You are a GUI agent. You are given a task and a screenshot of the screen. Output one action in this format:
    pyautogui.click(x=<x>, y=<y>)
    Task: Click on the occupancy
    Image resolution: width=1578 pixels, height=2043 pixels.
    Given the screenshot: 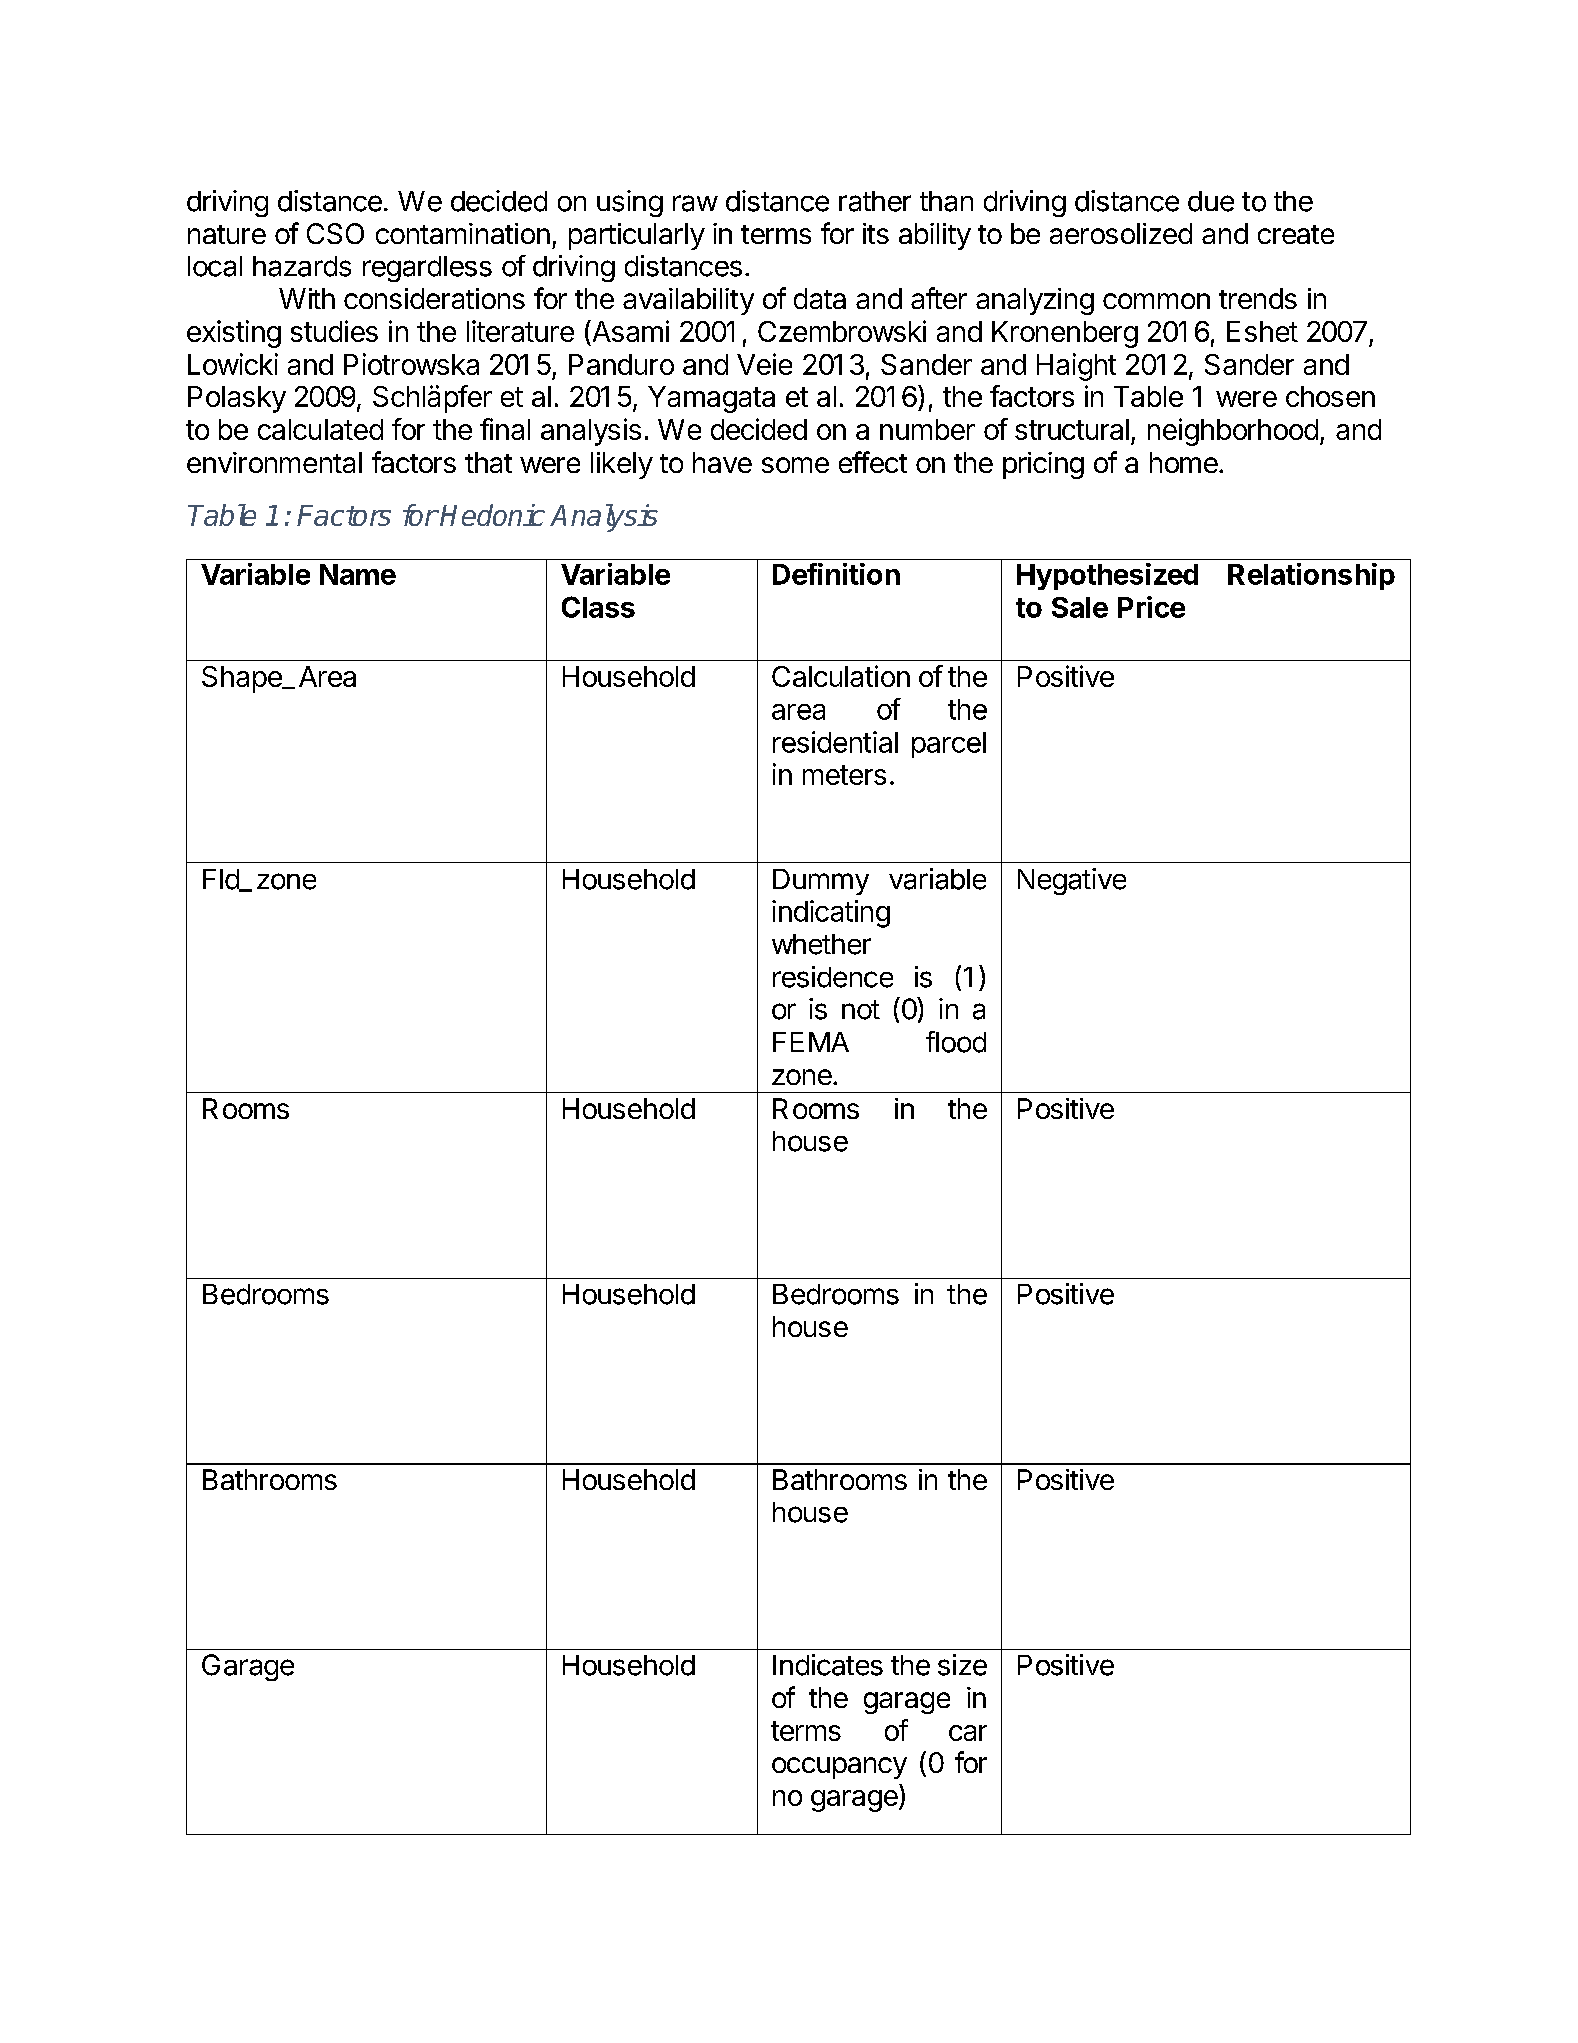 What is the action you would take?
    pyautogui.click(x=839, y=1768)
